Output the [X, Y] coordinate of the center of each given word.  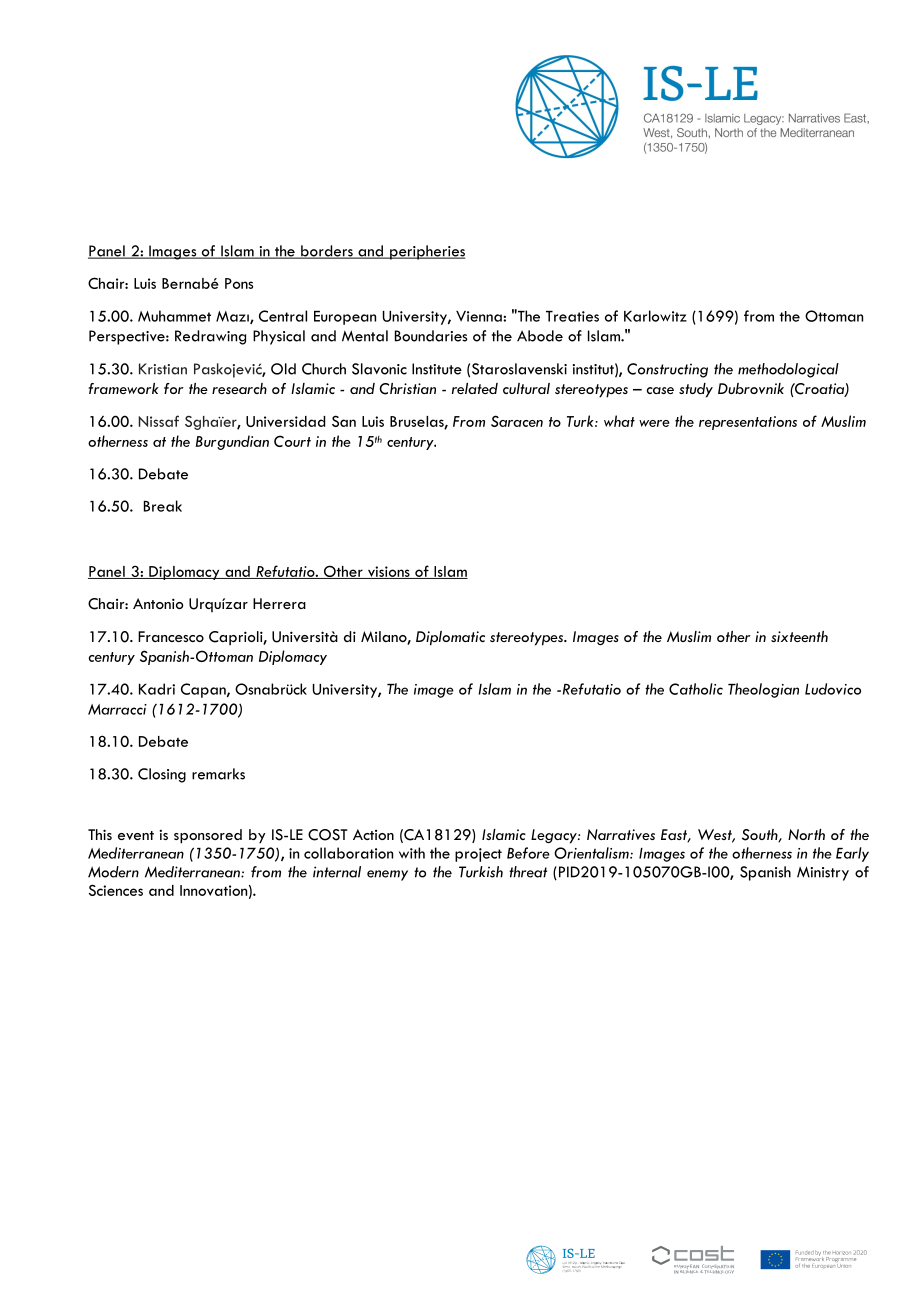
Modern [113, 872]
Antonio [158, 603]
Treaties [572, 316]
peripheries [426, 252]
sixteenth [799, 636]
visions [388, 572]
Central [283, 316]
